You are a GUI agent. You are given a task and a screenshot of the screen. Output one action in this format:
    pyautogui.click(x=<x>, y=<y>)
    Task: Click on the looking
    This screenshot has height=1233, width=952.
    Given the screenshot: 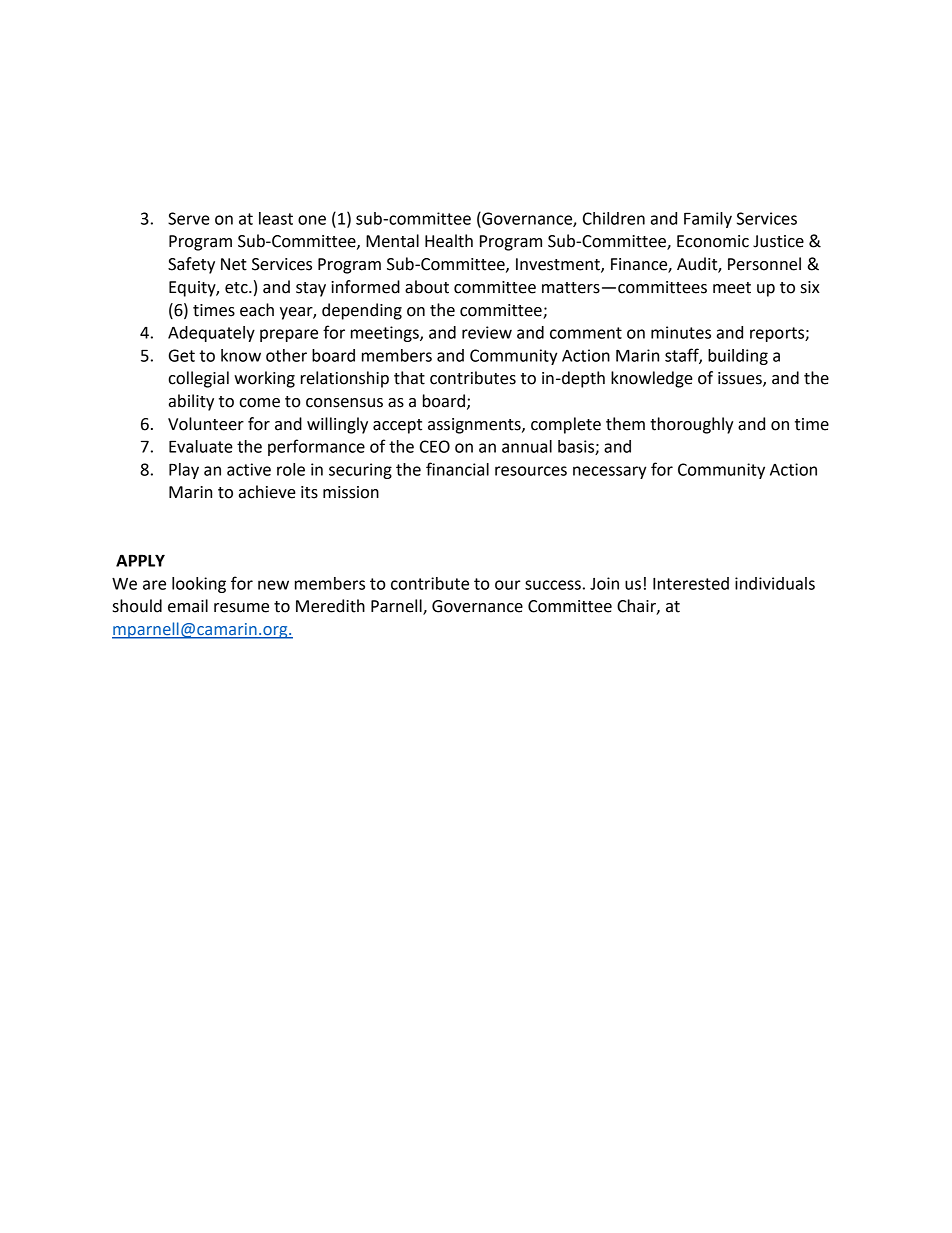 What is the action you would take?
    pyautogui.click(x=199, y=585)
